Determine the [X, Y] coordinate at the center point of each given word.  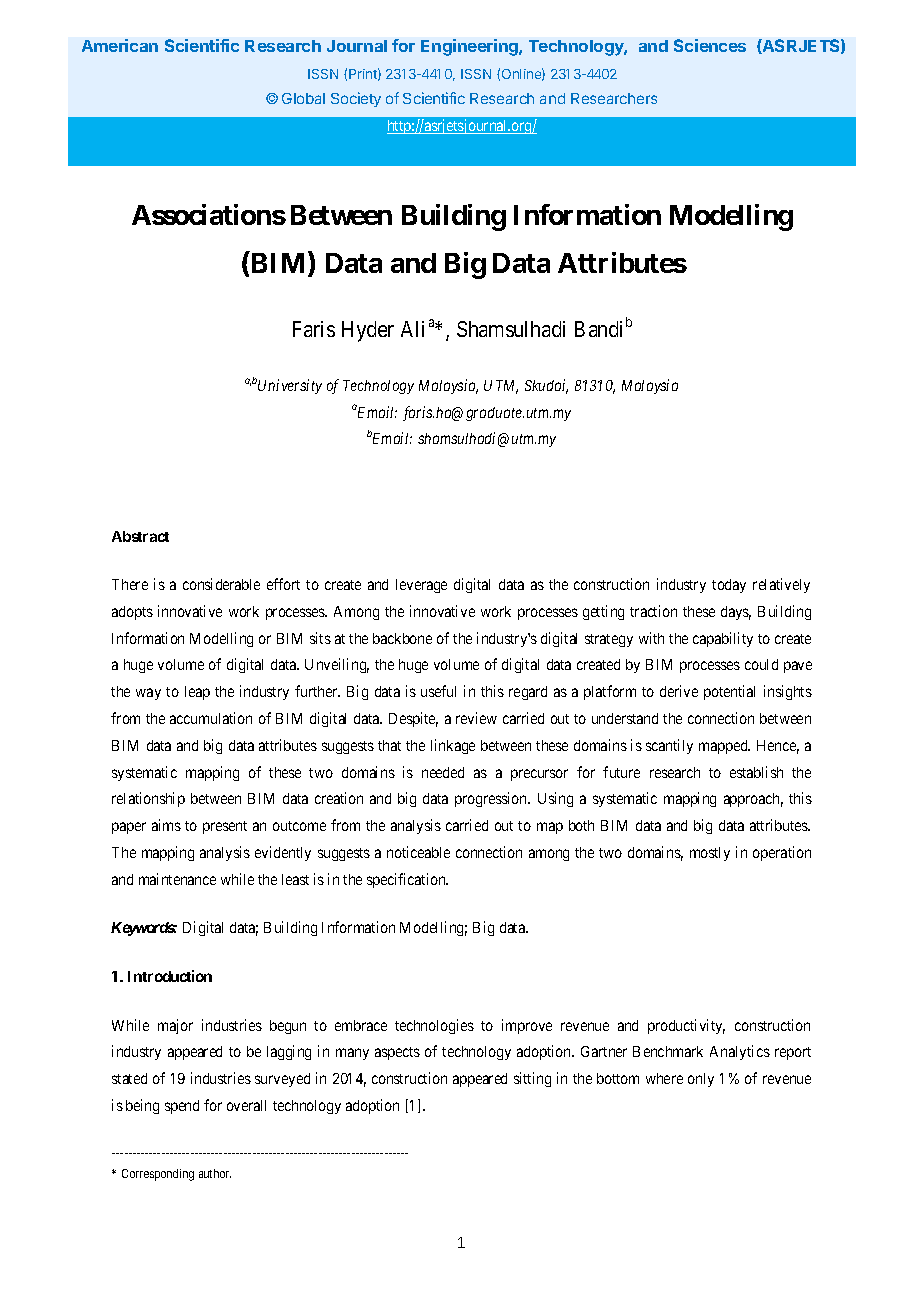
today [729, 586]
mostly [710, 854]
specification [407, 880]
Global [303, 98]
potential [729, 692]
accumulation [211, 718]
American [120, 45]
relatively [781, 585]
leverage [421, 586]
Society [356, 99]
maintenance [177, 879]
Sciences [710, 45]
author [215, 1173]
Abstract [140, 536]
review [476, 718]
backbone [402, 638]
